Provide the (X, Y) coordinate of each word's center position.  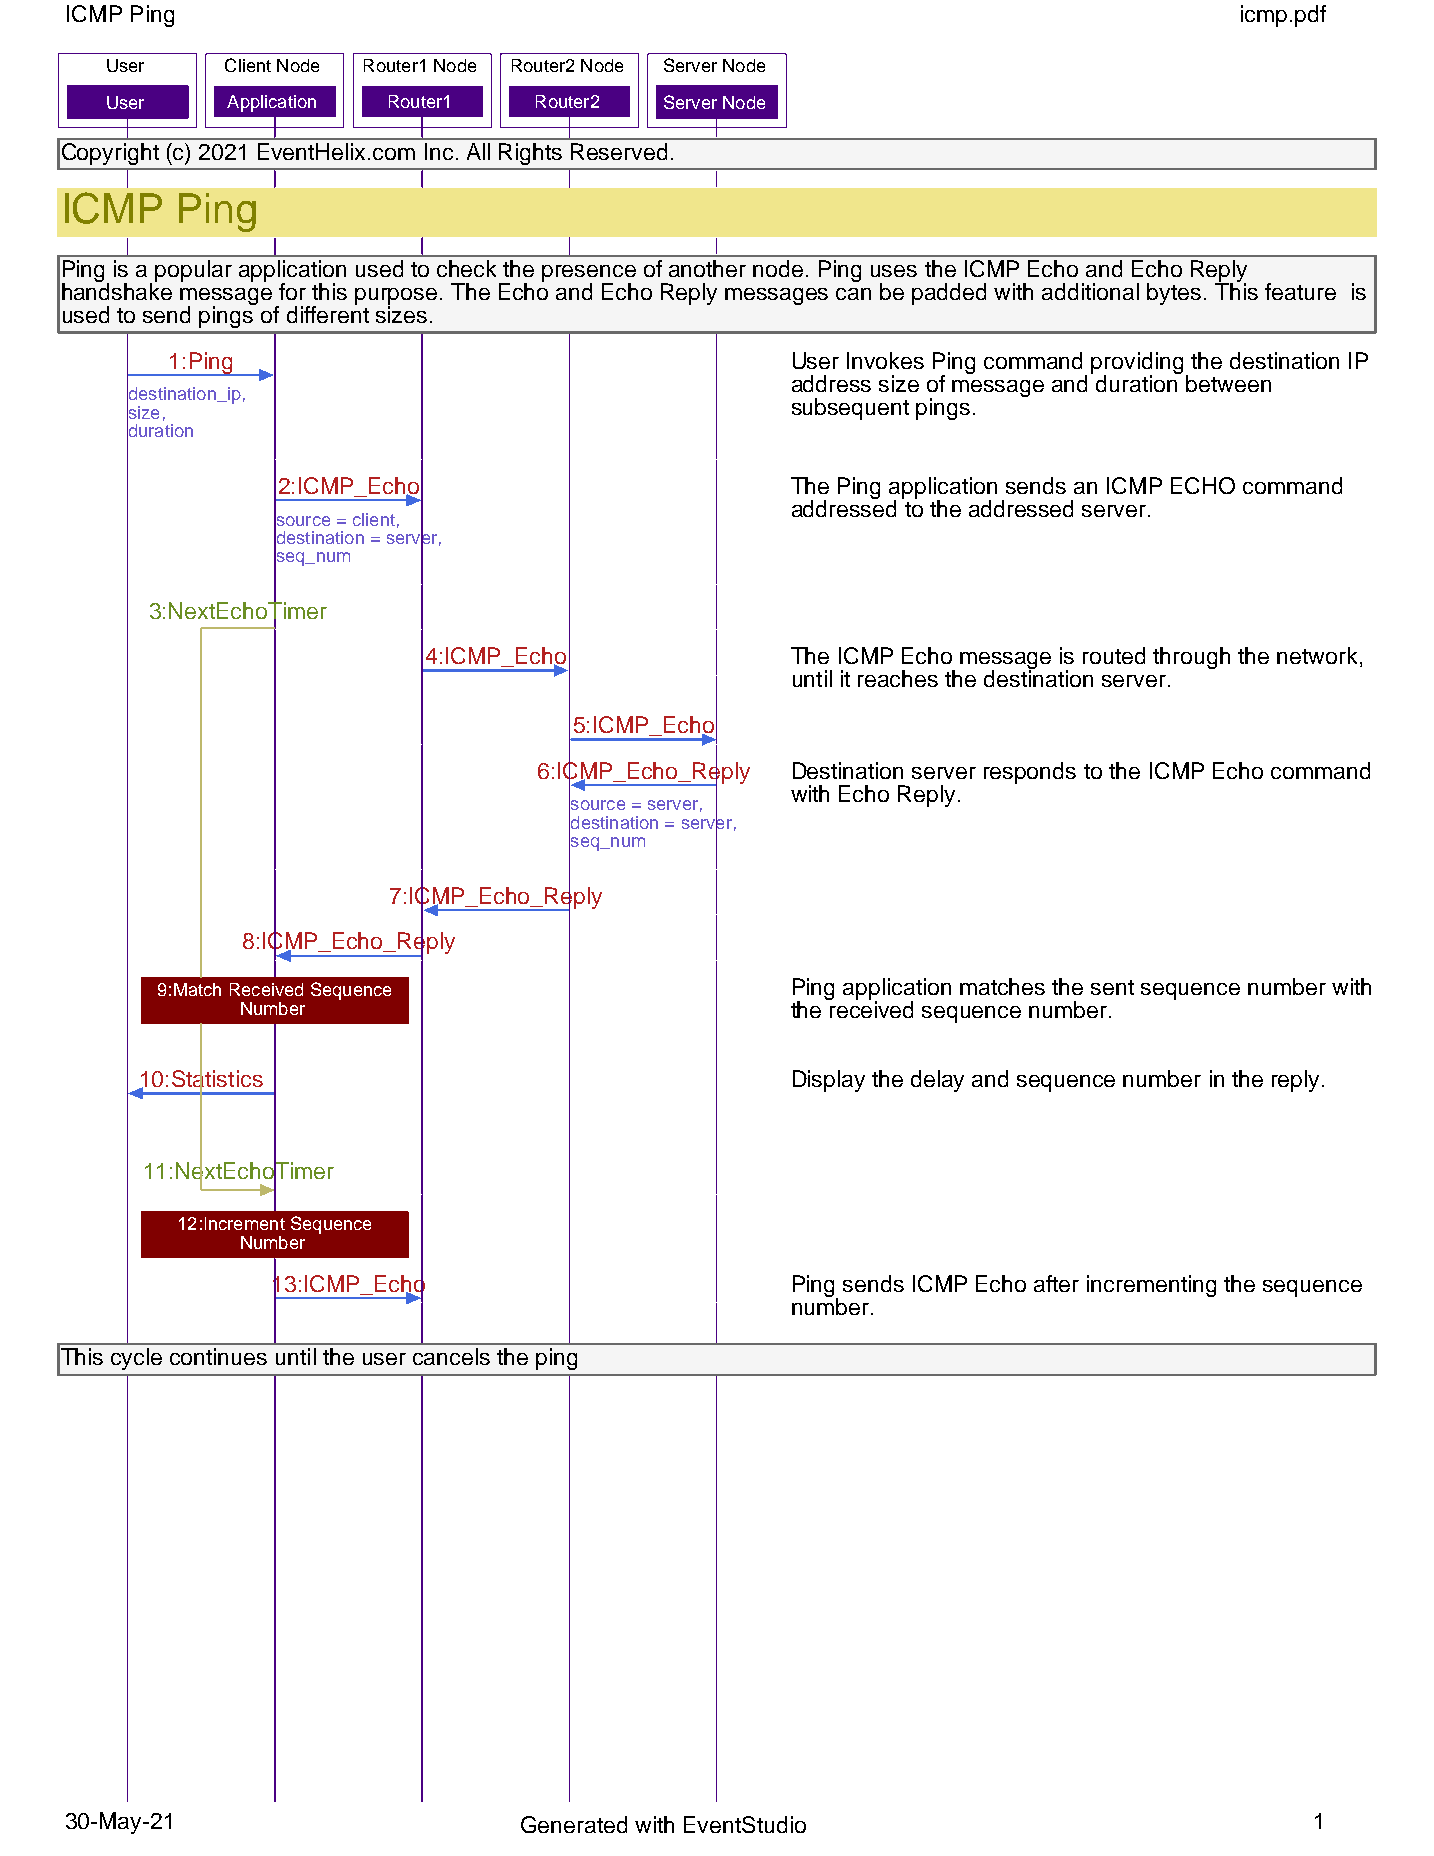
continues (218, 1356)
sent (1112, 987)
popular (193, 271)
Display (829, 1081)
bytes (1174, 294)
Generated (574, 1824)
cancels (451, 1356)
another (707, 268)
